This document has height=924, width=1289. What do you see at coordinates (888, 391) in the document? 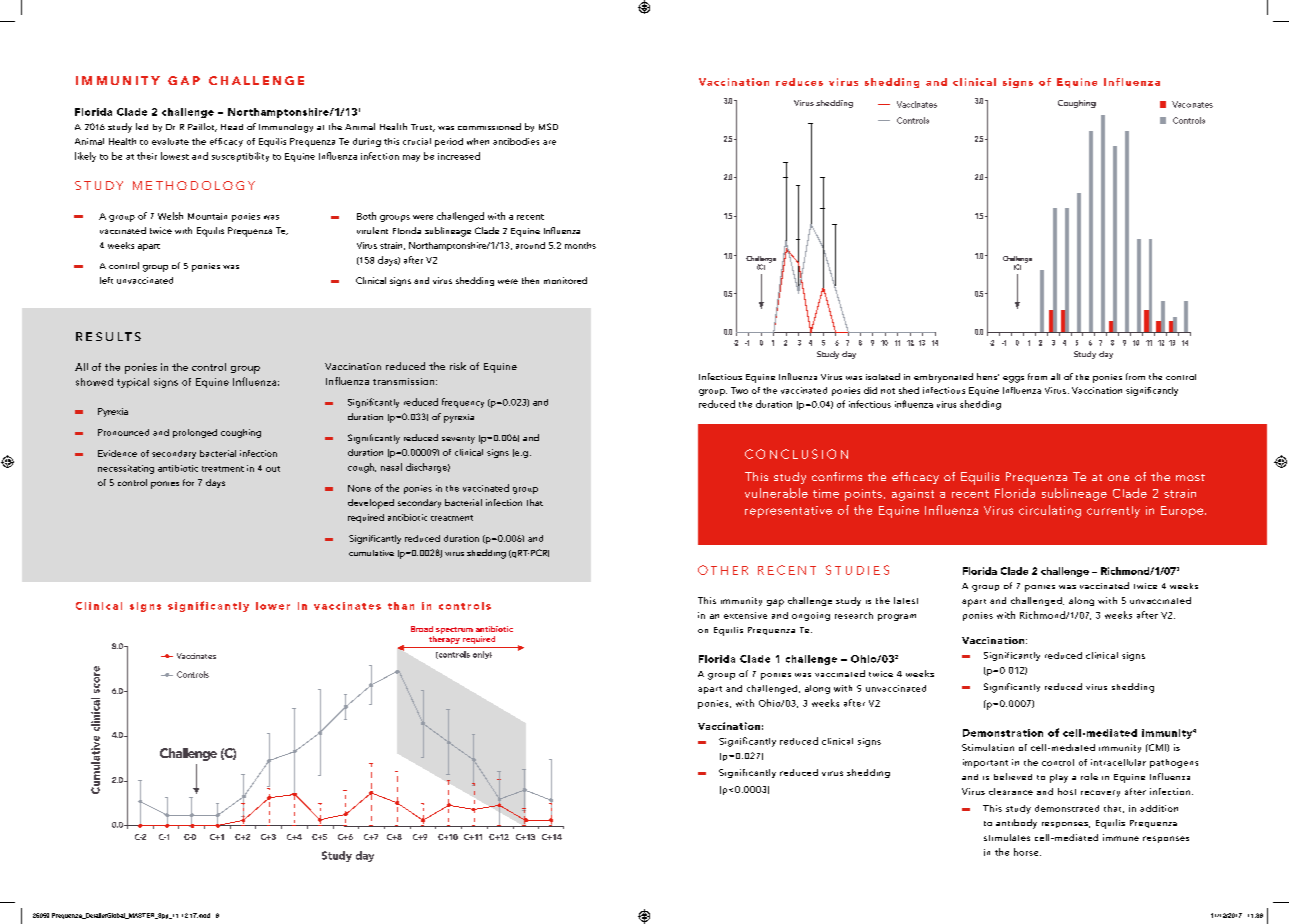
I see `not` at bounding box center [888, 391].
